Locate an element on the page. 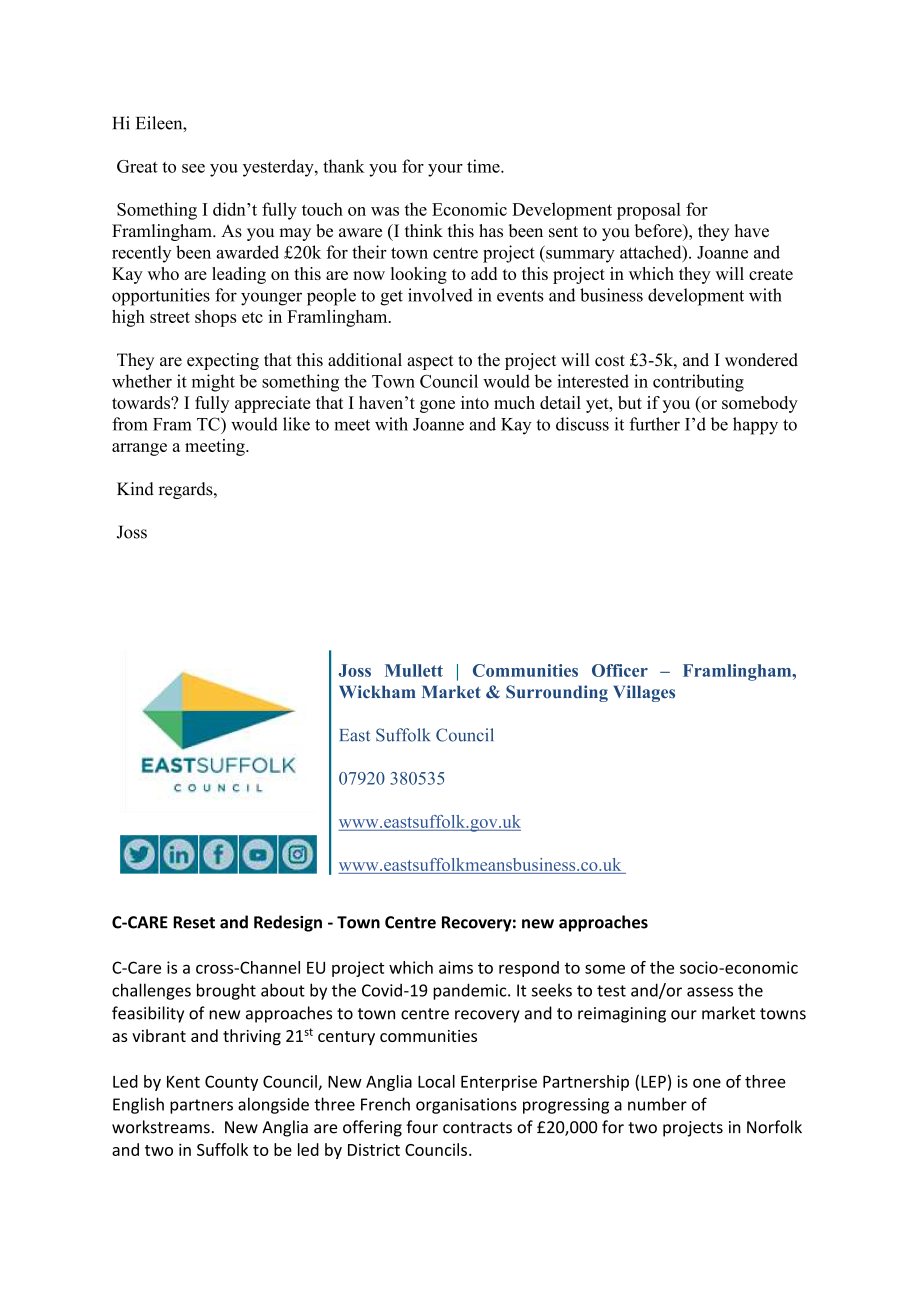 The height and width of the page is (1308, 924). Officer is located at coordinates (620, 670).
